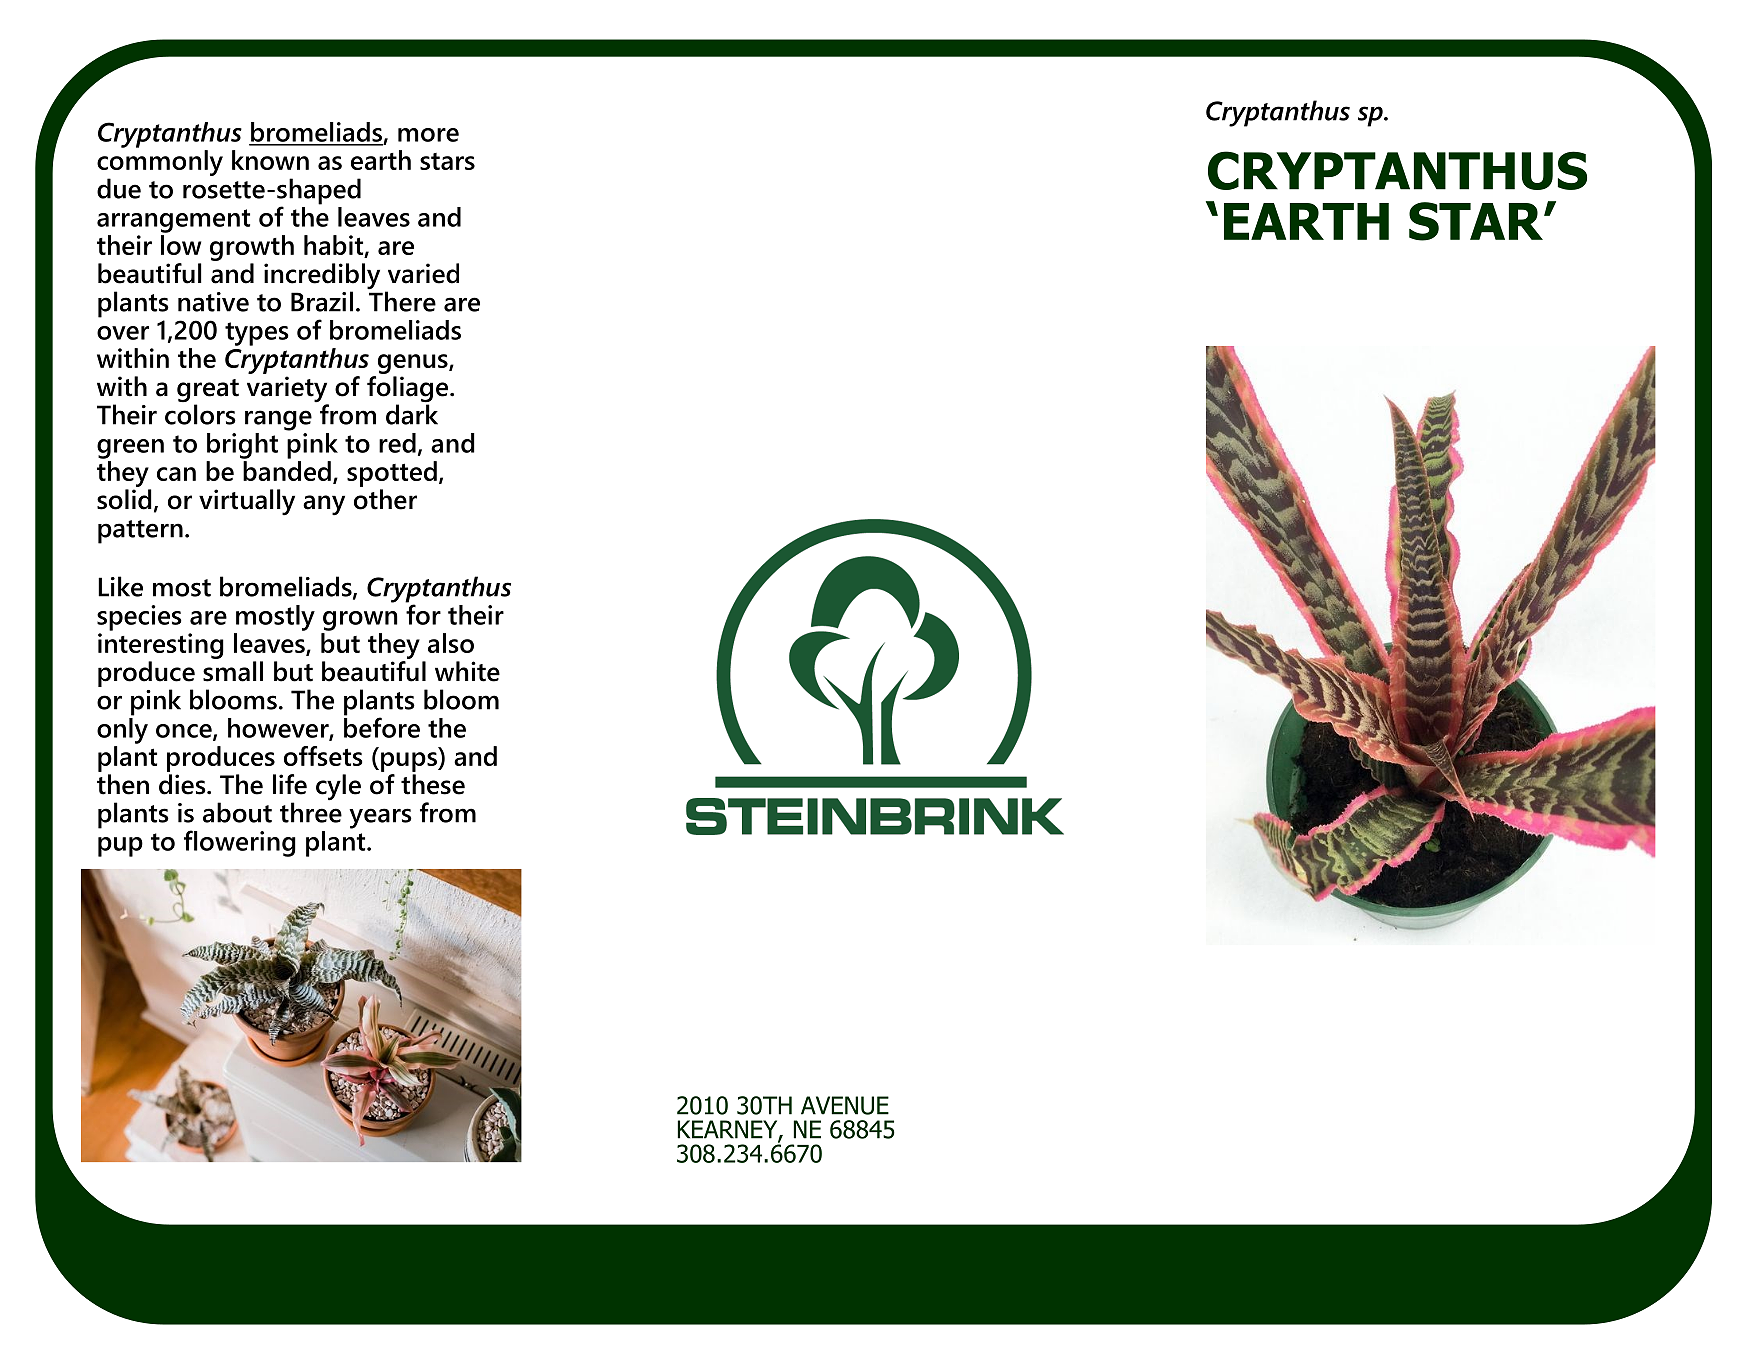 This document has width=1743, height=1347. I want to click on great, so click(208, 392).
